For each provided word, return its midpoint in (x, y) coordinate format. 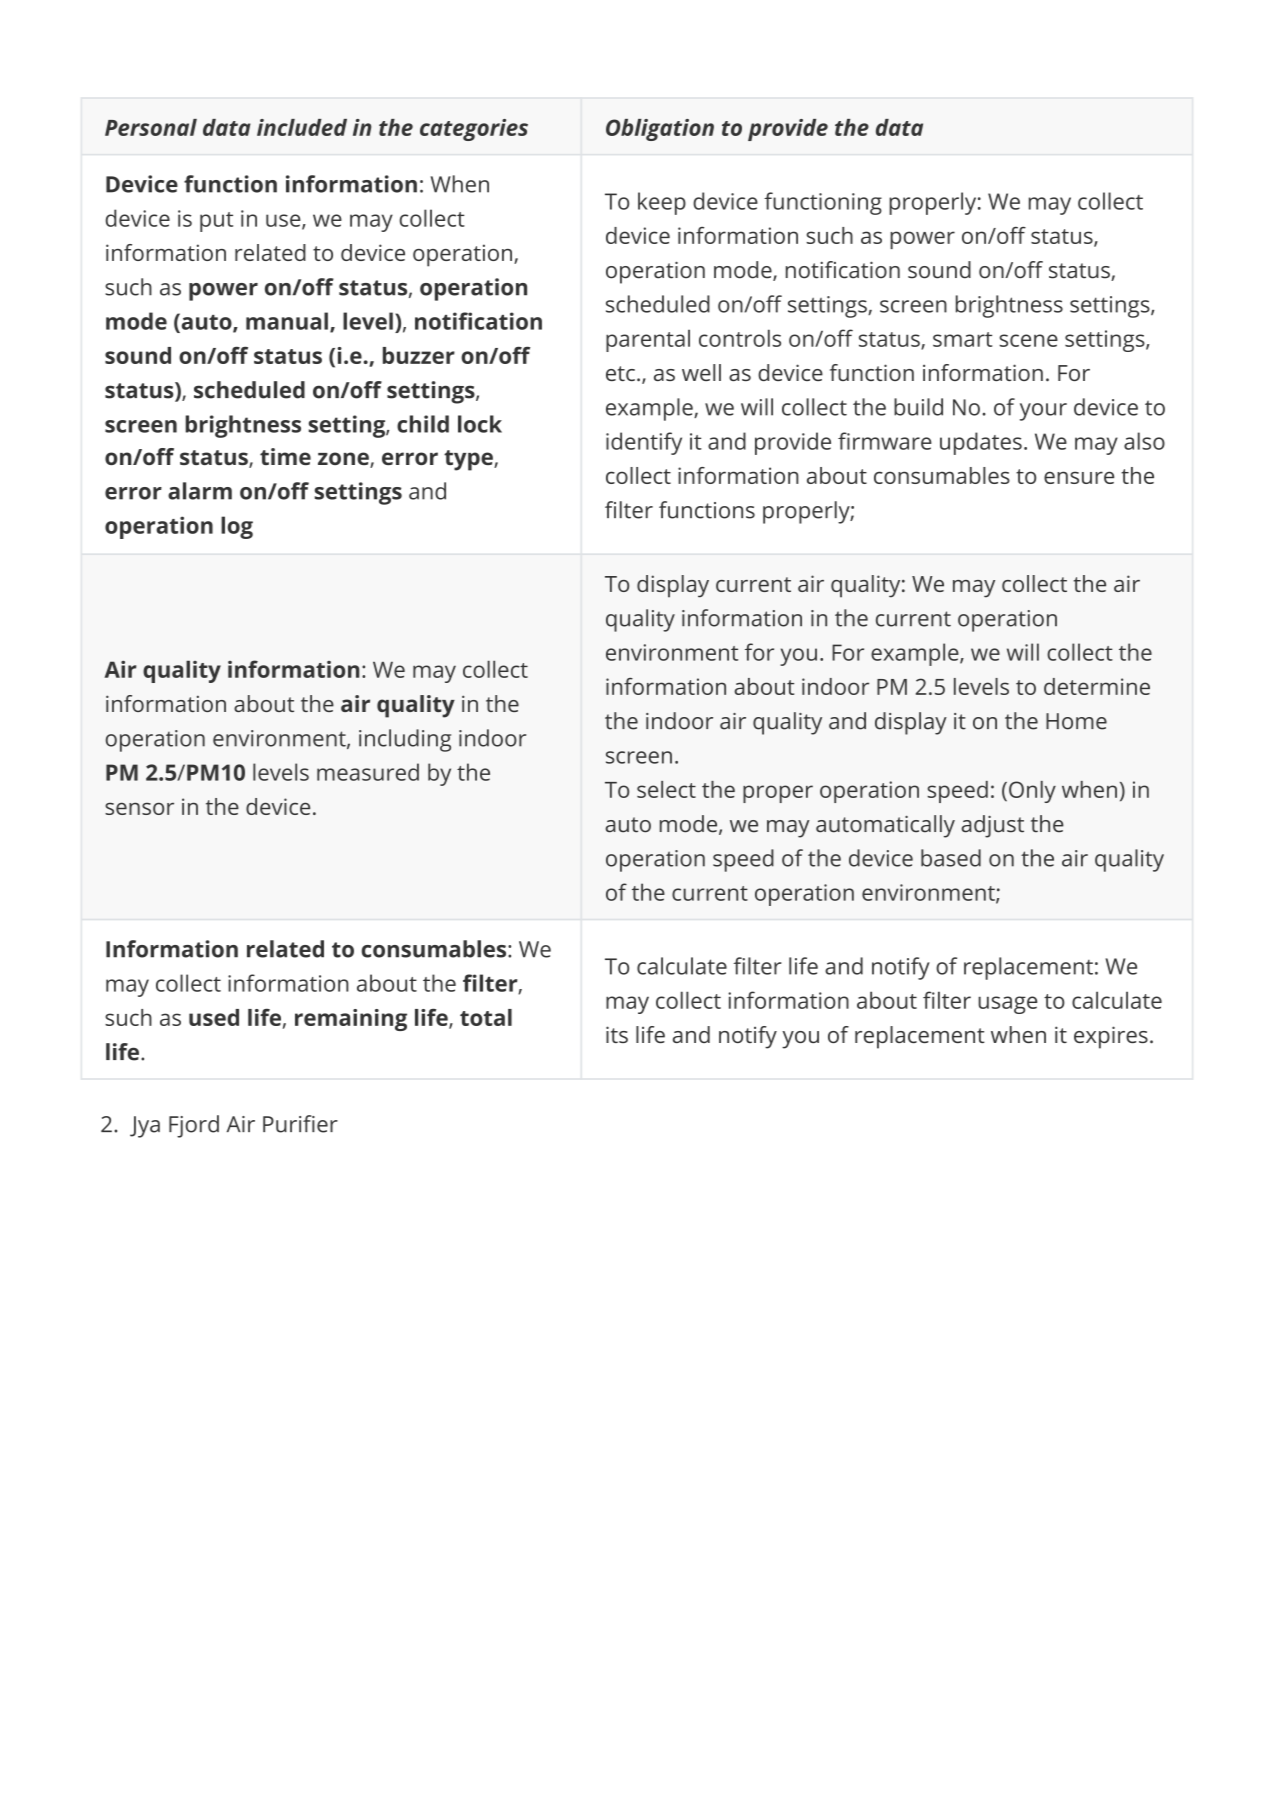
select (666, 789)
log (237, 527)
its (617, 1034)
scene (1028, 340)
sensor (139, 808)
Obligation (660, 130)
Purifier (300, 1124)
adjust (992, 826)
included (302, 127)
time (285, 456)
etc (620, 373)
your (1043, 412)
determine (1097, 686)
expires (1111, 1037)
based (951, 858)
